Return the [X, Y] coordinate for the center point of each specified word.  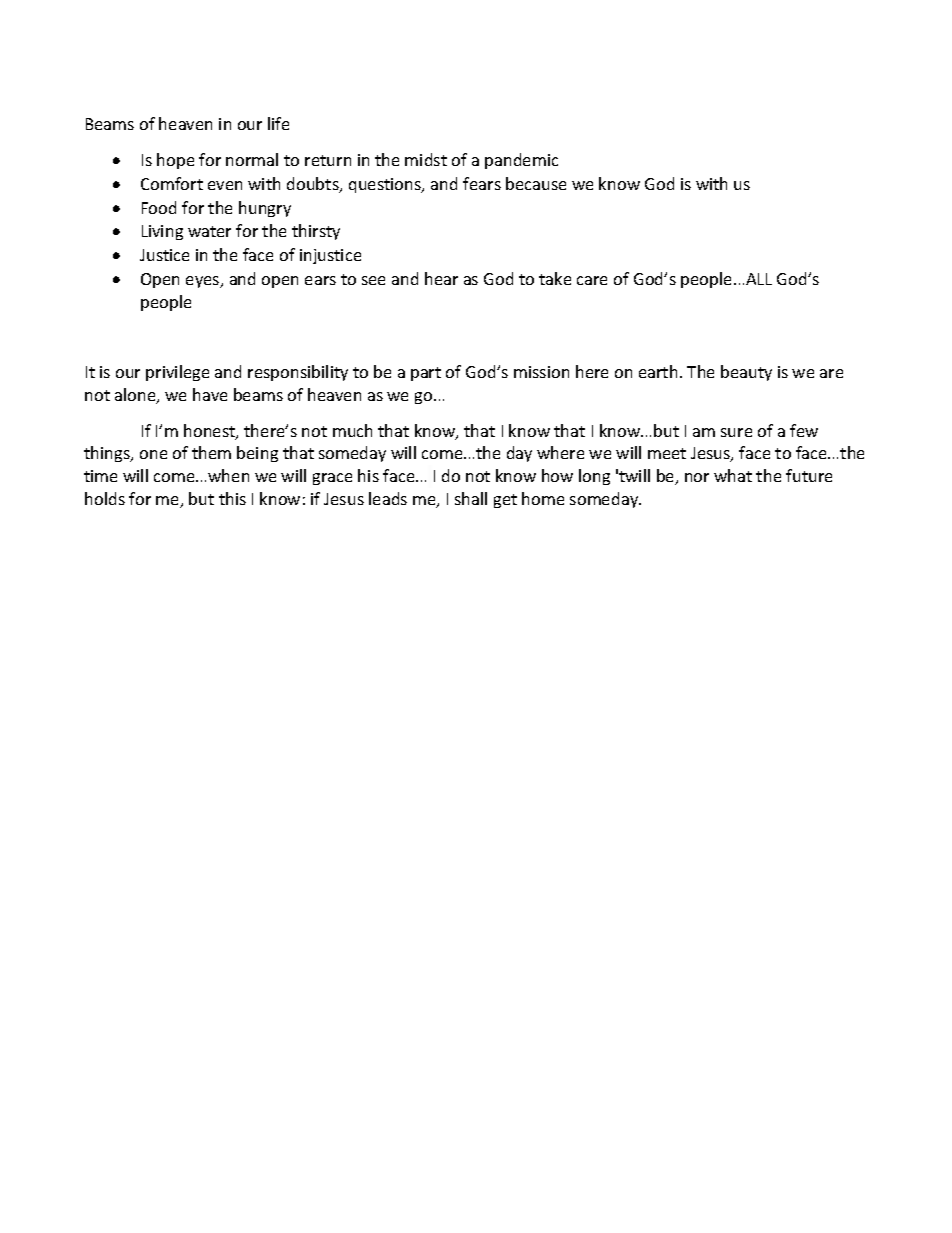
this [232, 498]
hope [175, 161]
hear [441, 278]
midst [426, 159]
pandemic [521, 161]
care [592, 280]
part [426, 374]
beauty [746, 373]
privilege [177, 373]
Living [162, 232]
